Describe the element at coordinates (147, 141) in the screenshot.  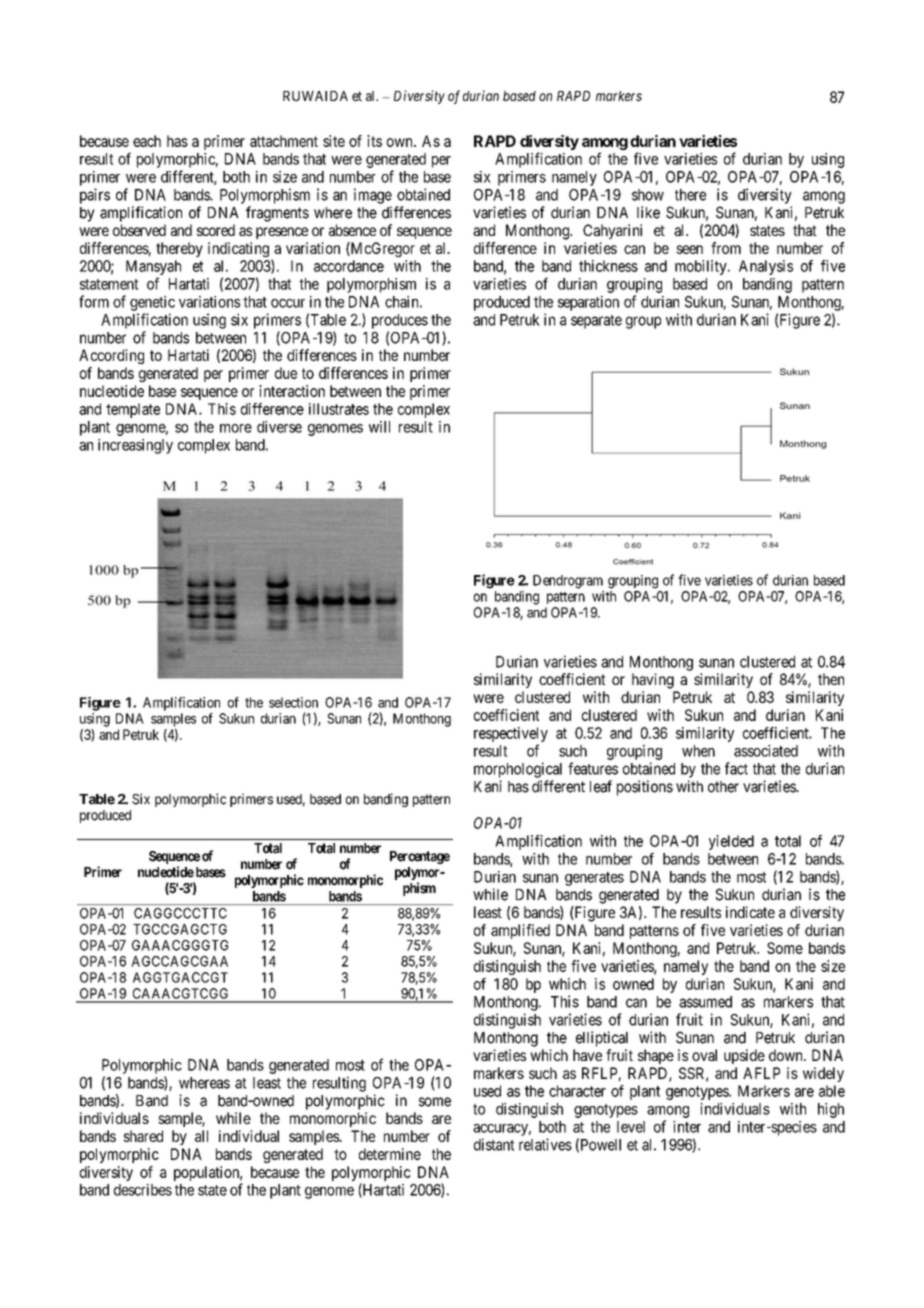
I see `each` at that location.
